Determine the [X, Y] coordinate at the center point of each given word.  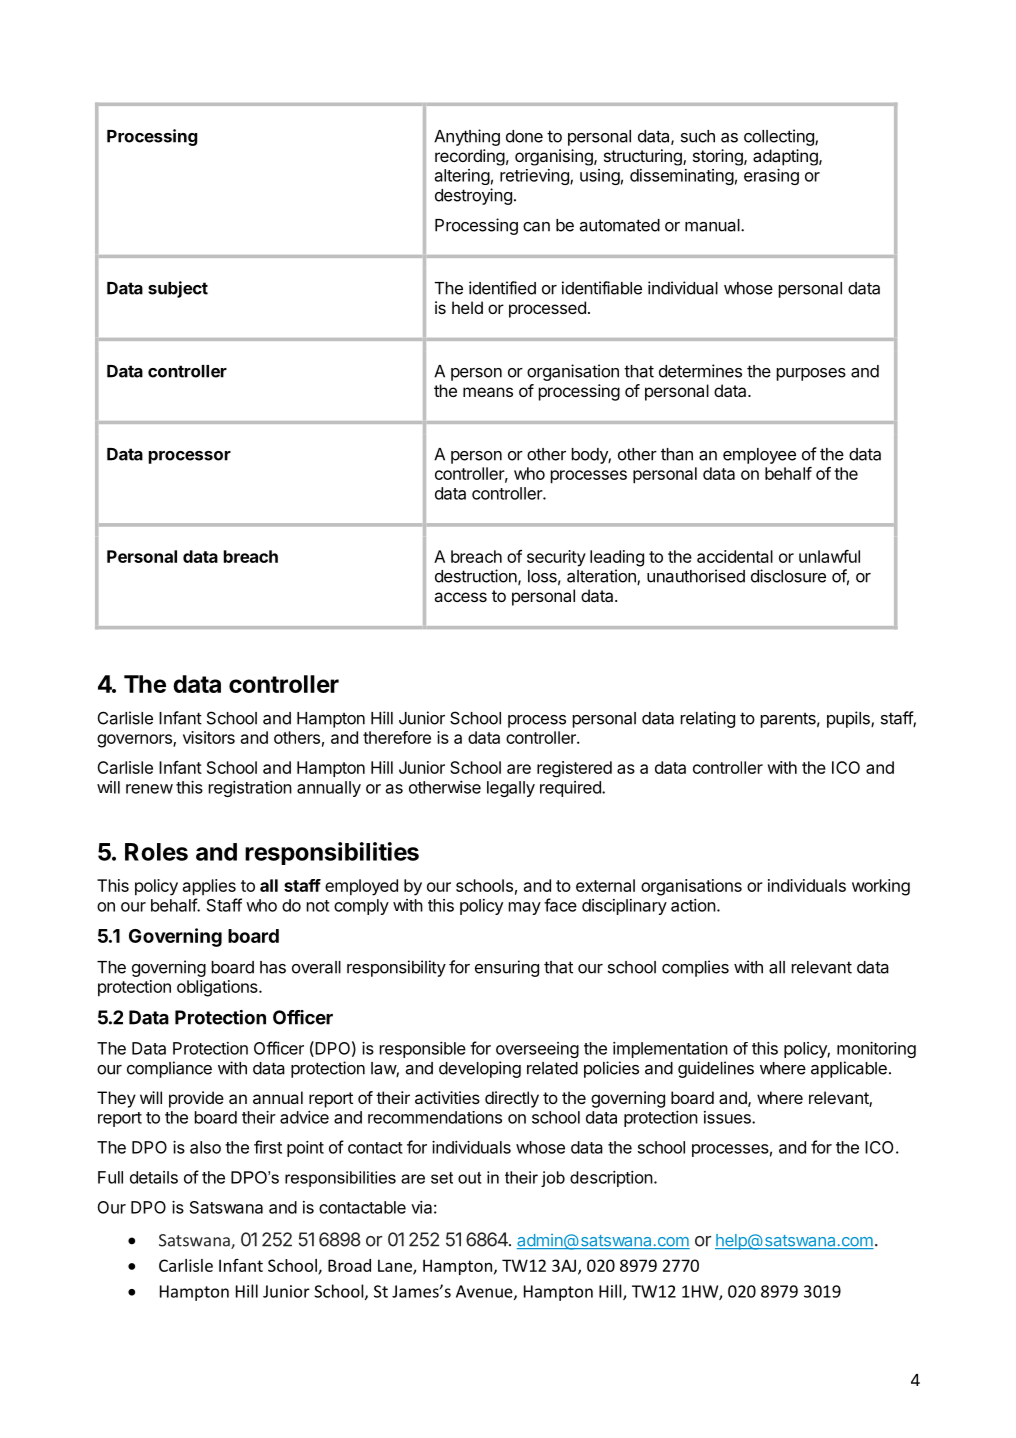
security [556, 558]
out [469, 1178]
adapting [786, 157]
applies [209, 887]
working [881, 887]
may [525, 908]
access [460, 597]
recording [470, 157]
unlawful [829, 556]
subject [178, 289]
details [154, 1177]
